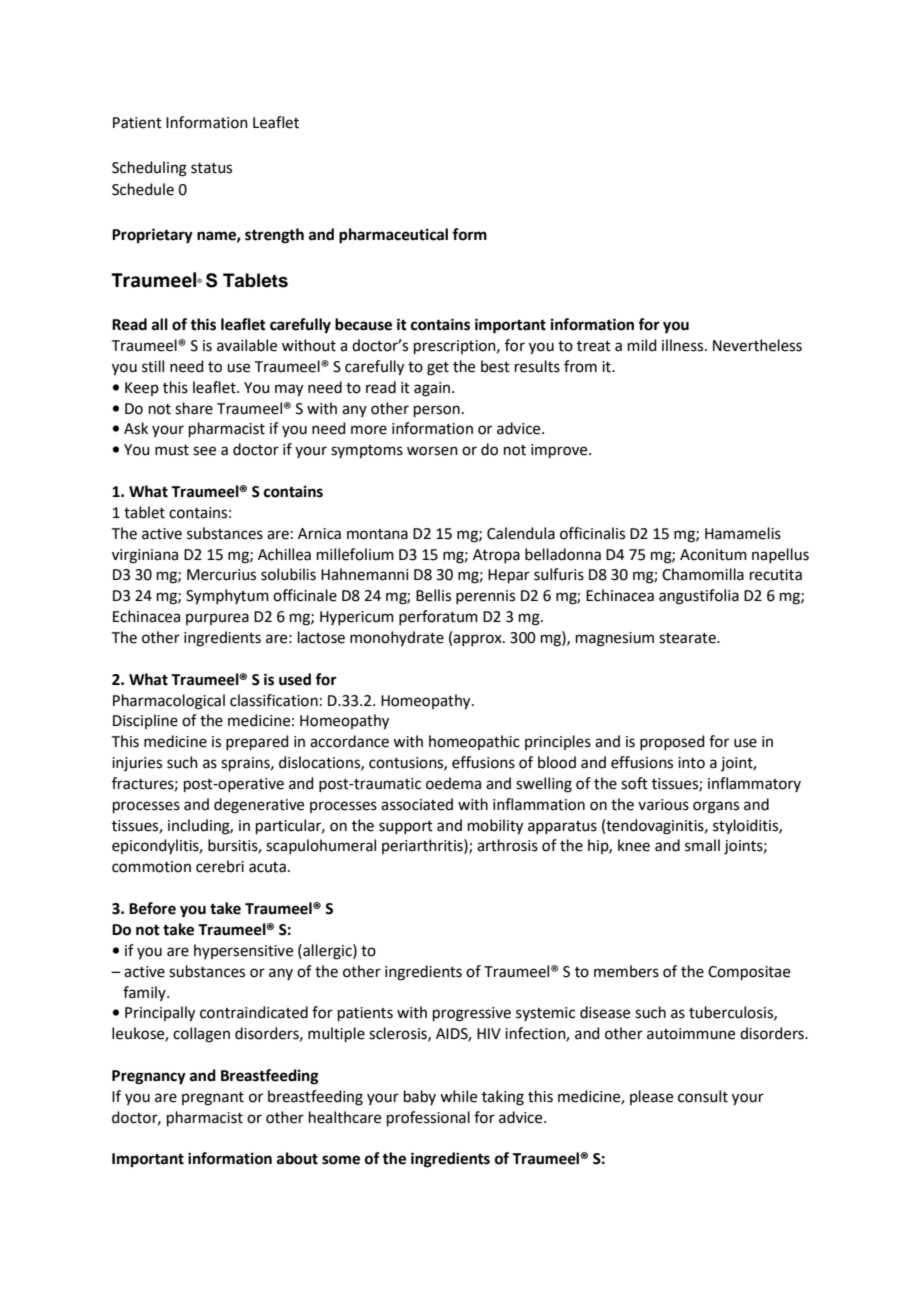 The image size is (924, 1308). I want to click on pharmaceutical, so click(393, 236).
